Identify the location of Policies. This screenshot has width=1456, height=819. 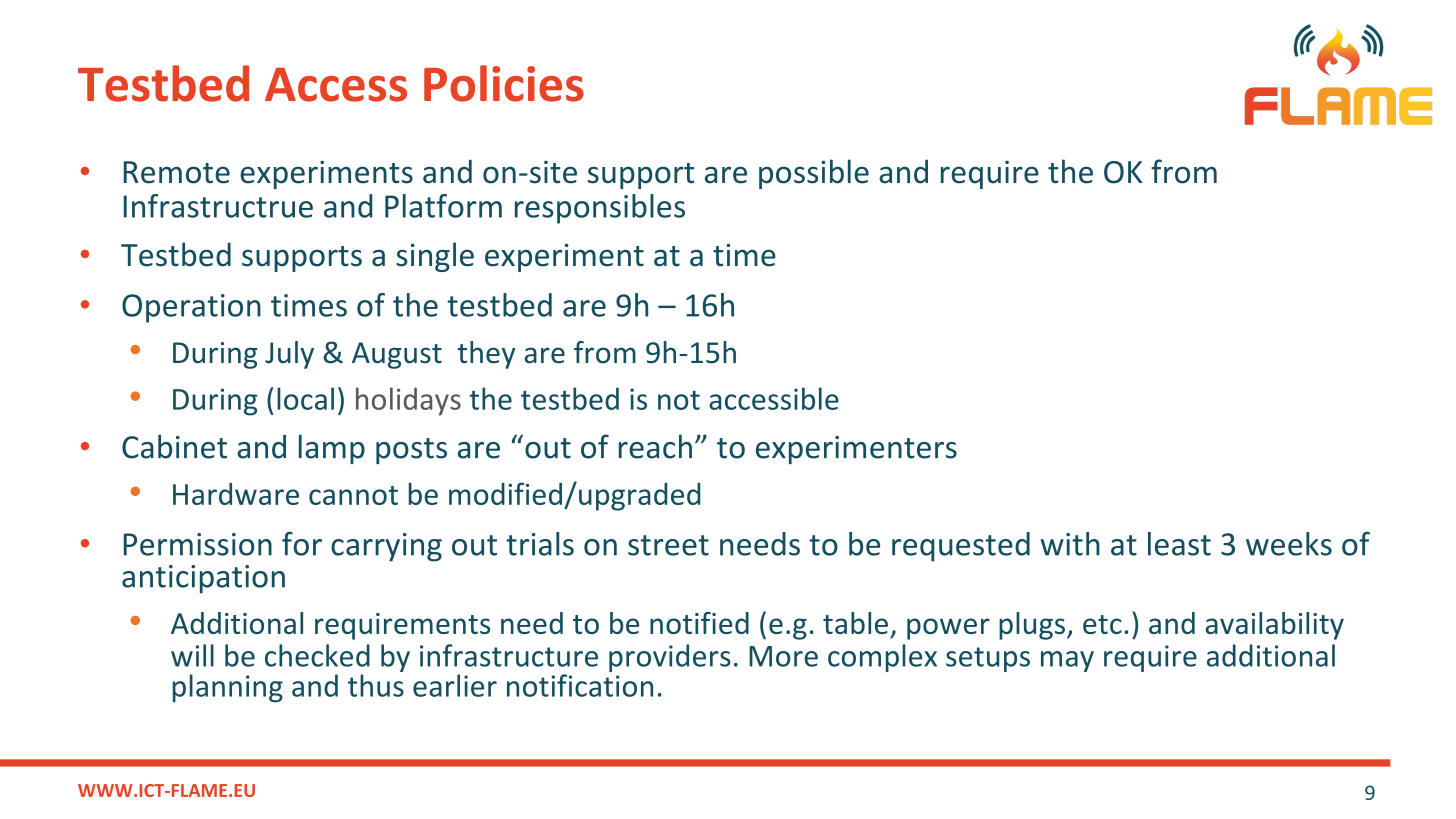
(504, 83).
